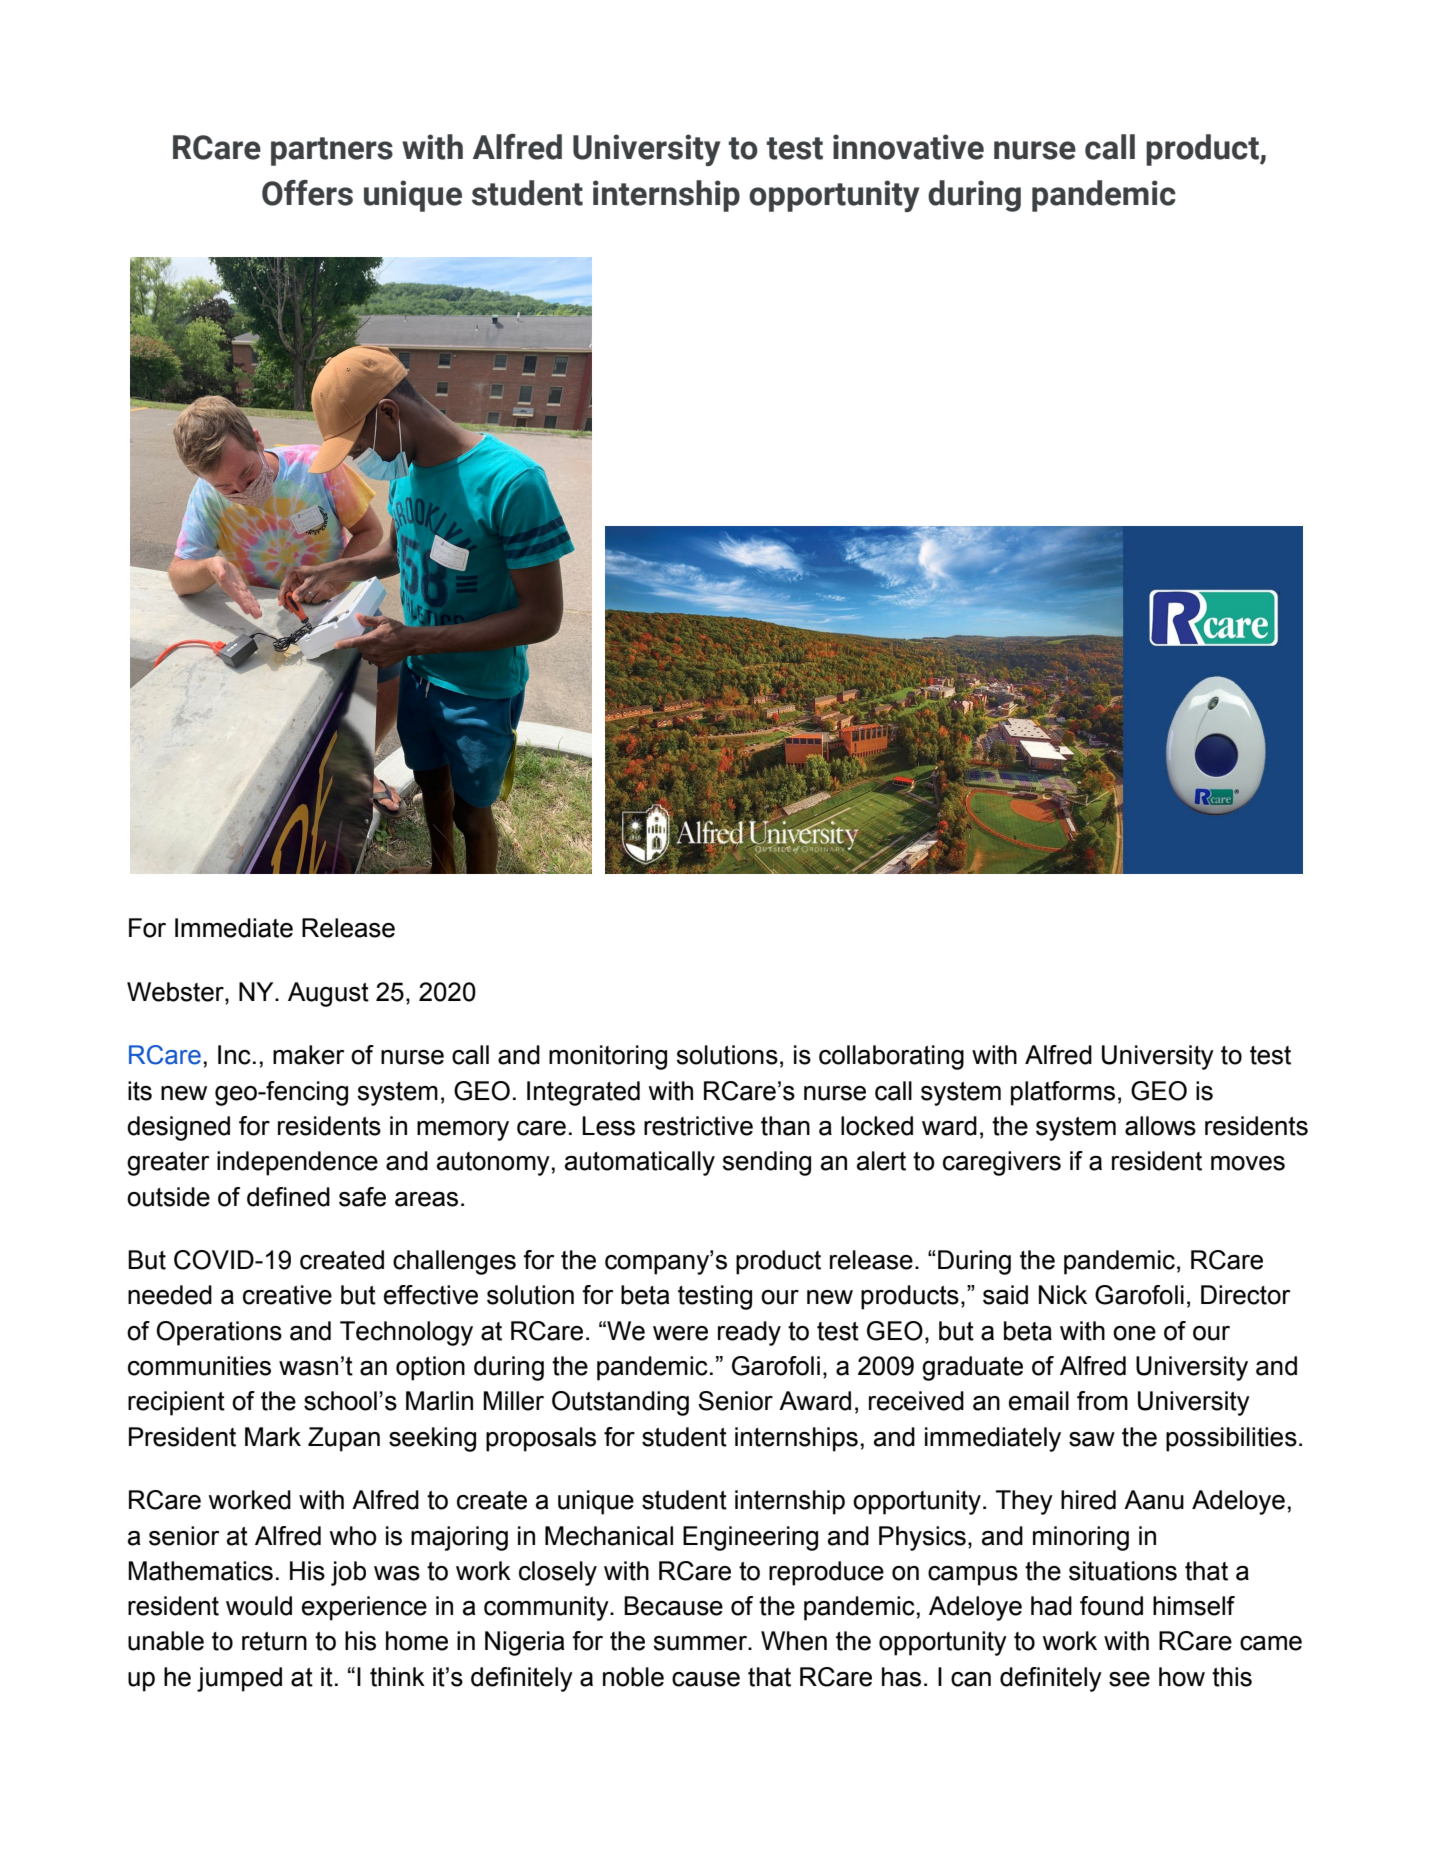 This document has width=1440, height=1864. What do you see at coordinates (176, 993) in the document?
I see `Webster` at bounding box center [176, 993].
